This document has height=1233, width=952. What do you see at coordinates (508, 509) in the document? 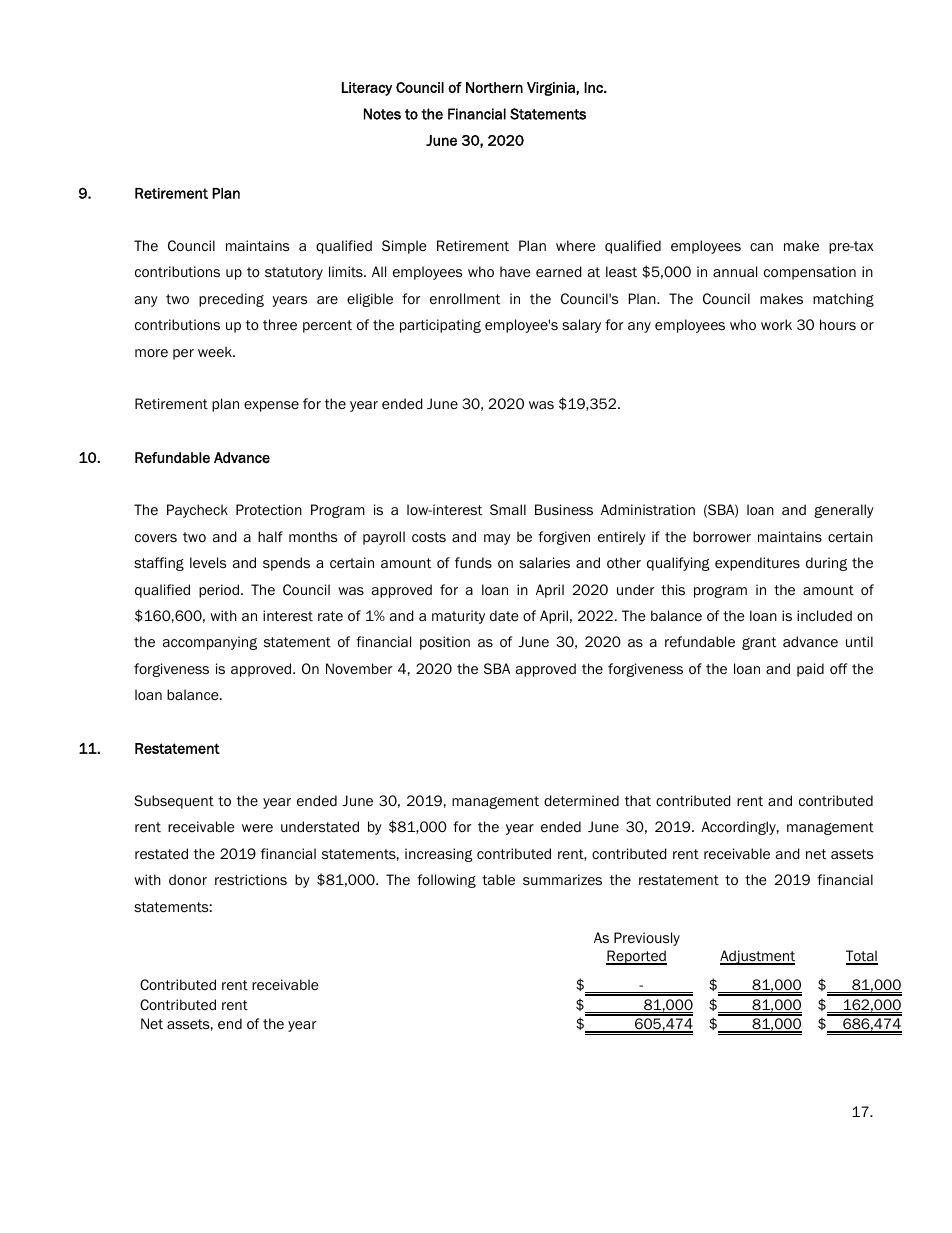
I see `Small` at bounding box center [508, 509].
